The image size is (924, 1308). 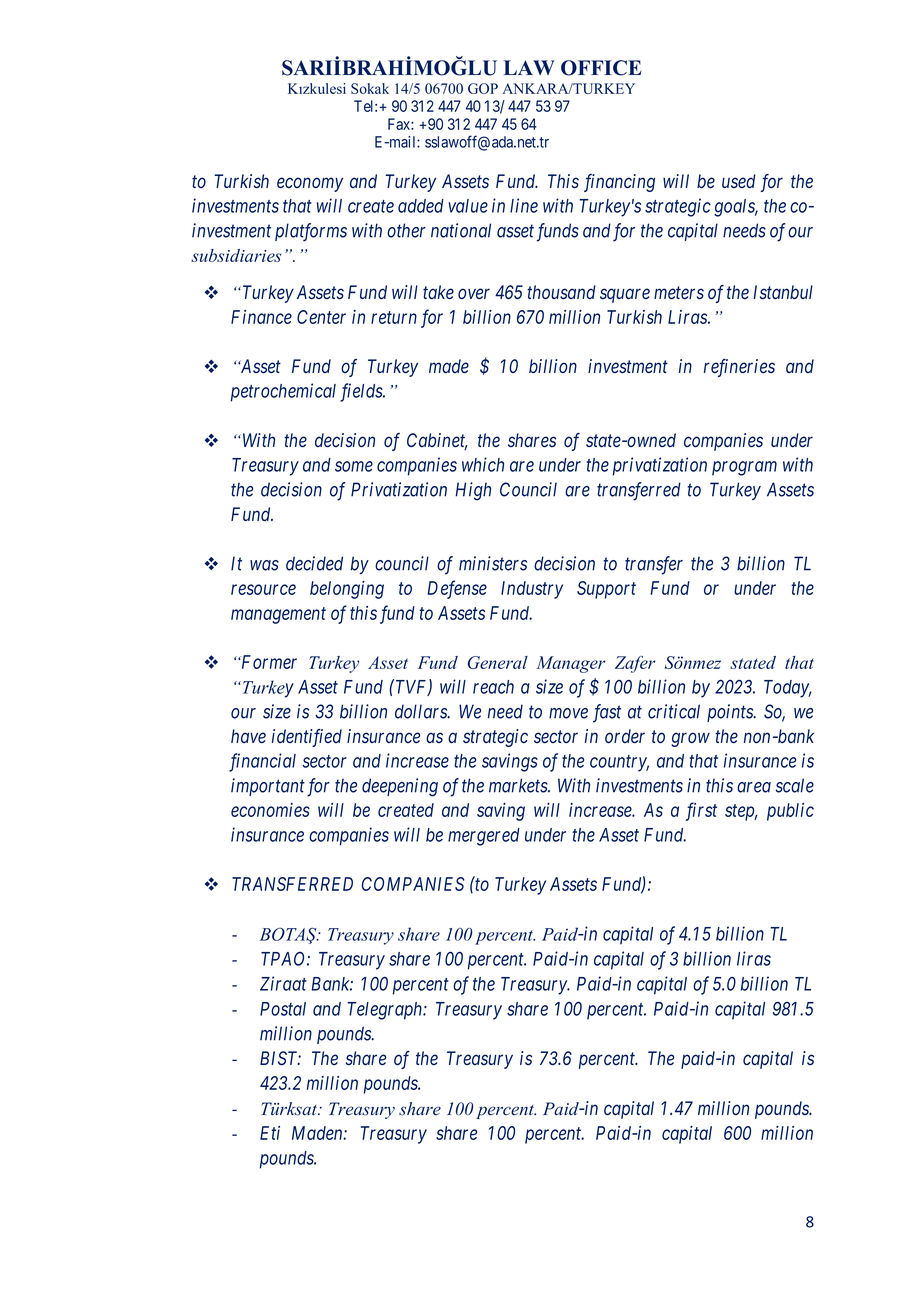 I want to click on move, so click(x=568, y=713).
